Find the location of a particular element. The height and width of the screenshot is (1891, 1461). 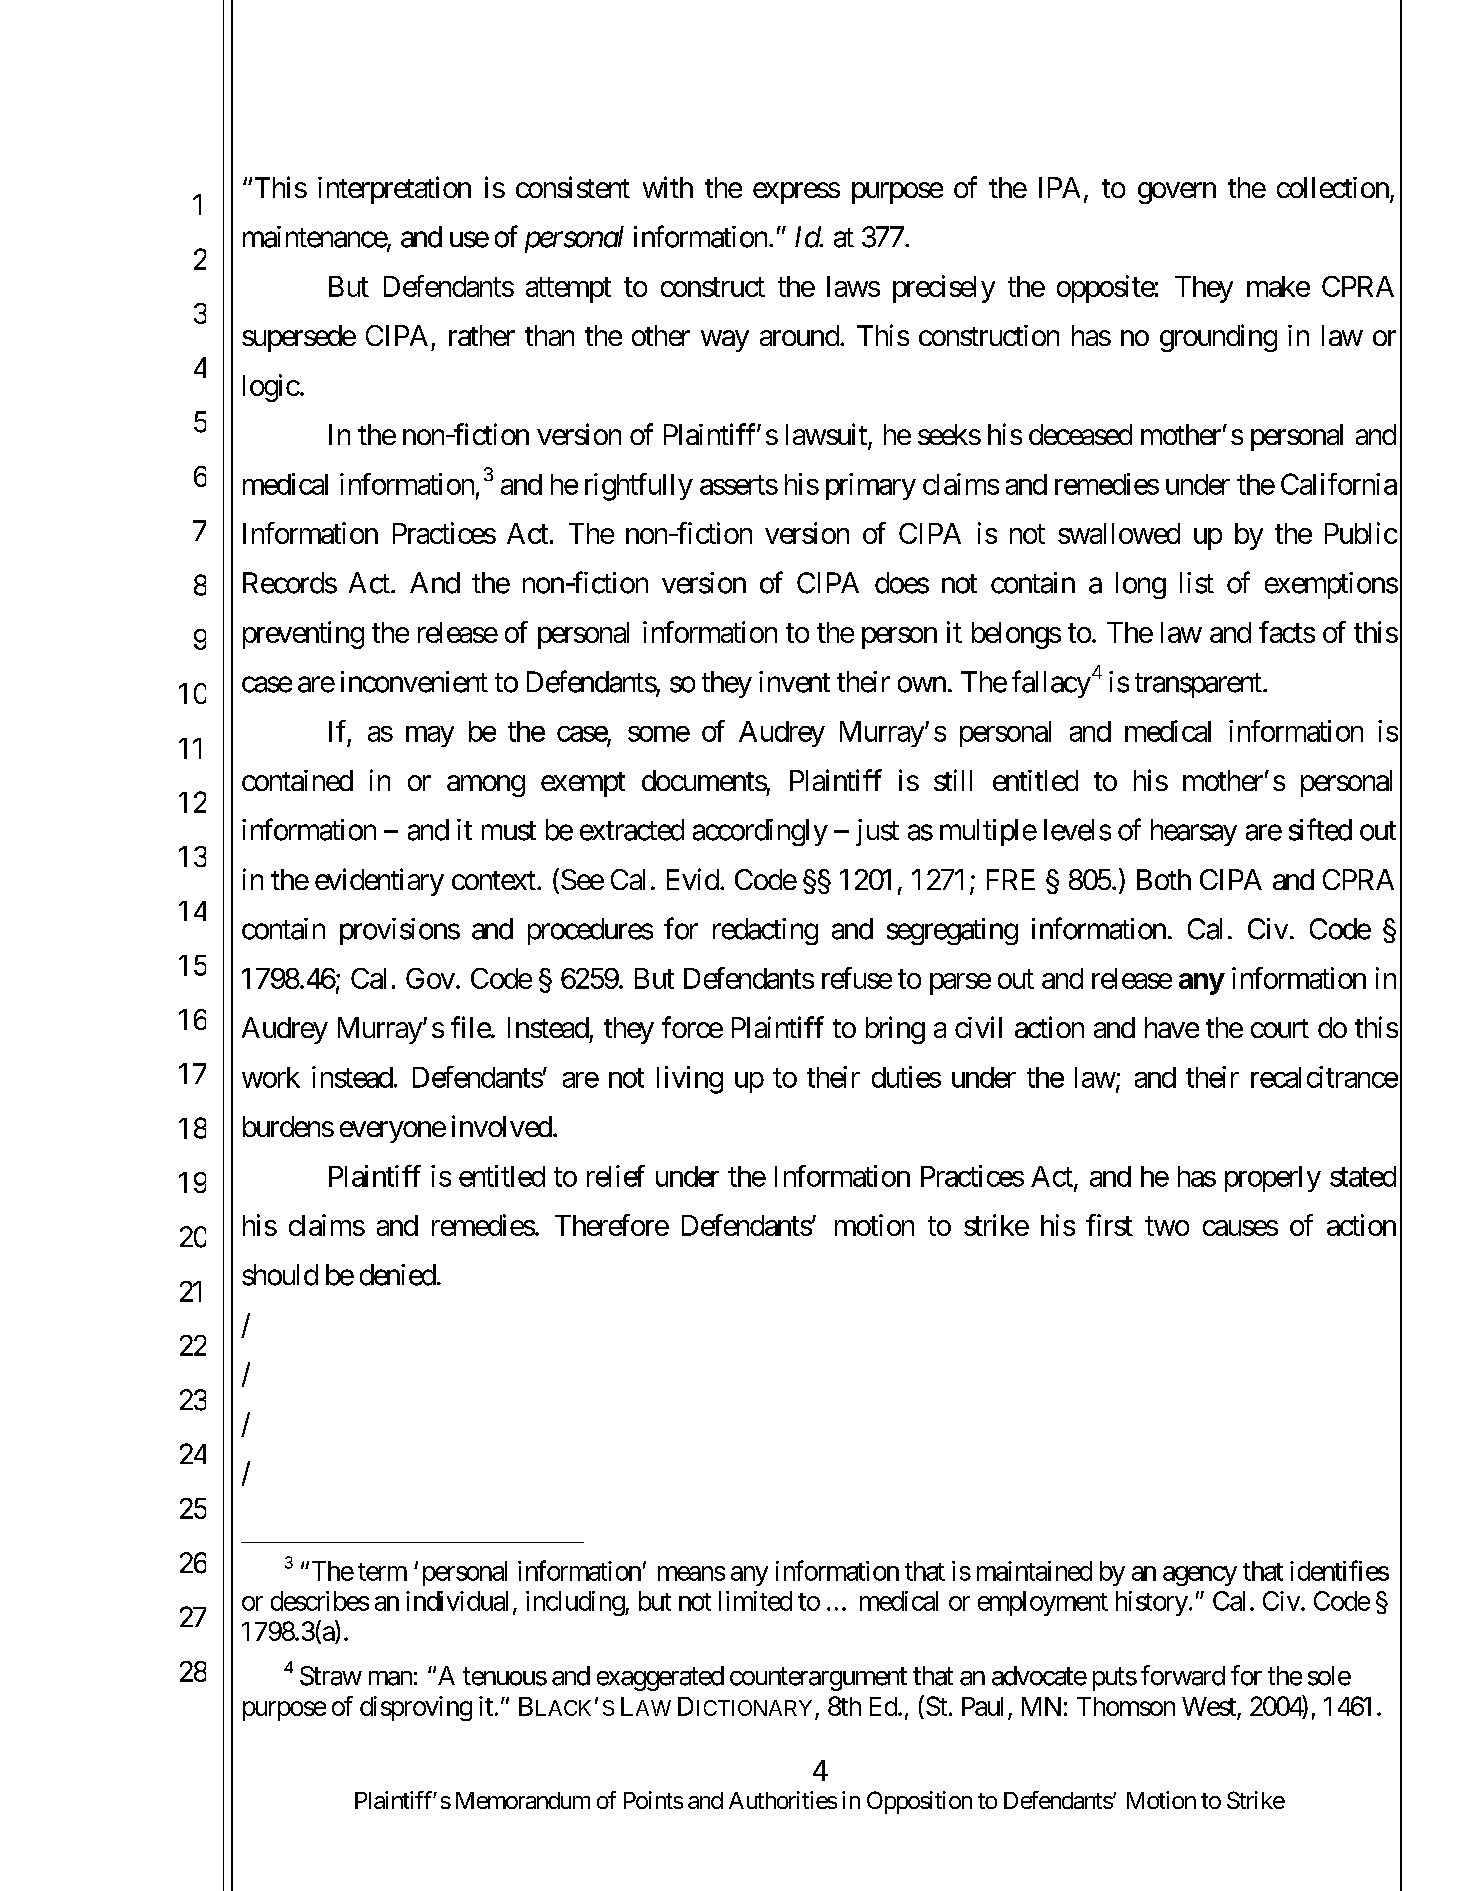

interpretation is located at coordinates (394, 190).
